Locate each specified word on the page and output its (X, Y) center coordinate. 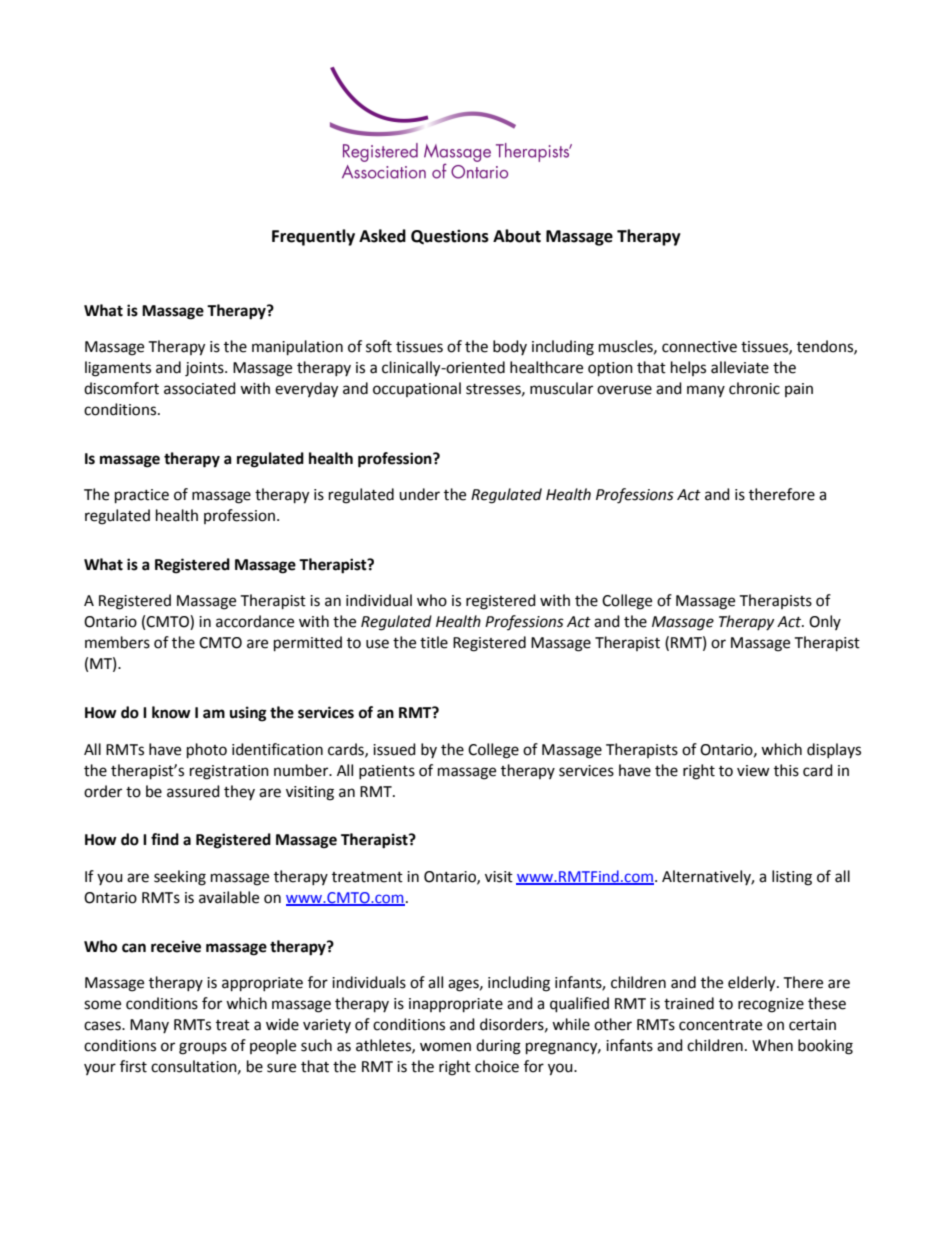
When (772, 1045)
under (419, 494)
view (753, 771)
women (445, 1047)
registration (229, 772)
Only (825, 622)
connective (699, 347)
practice (142, 496)
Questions (450, 236)
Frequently (313, 237)
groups (203, 1048)
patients (387, 772)
